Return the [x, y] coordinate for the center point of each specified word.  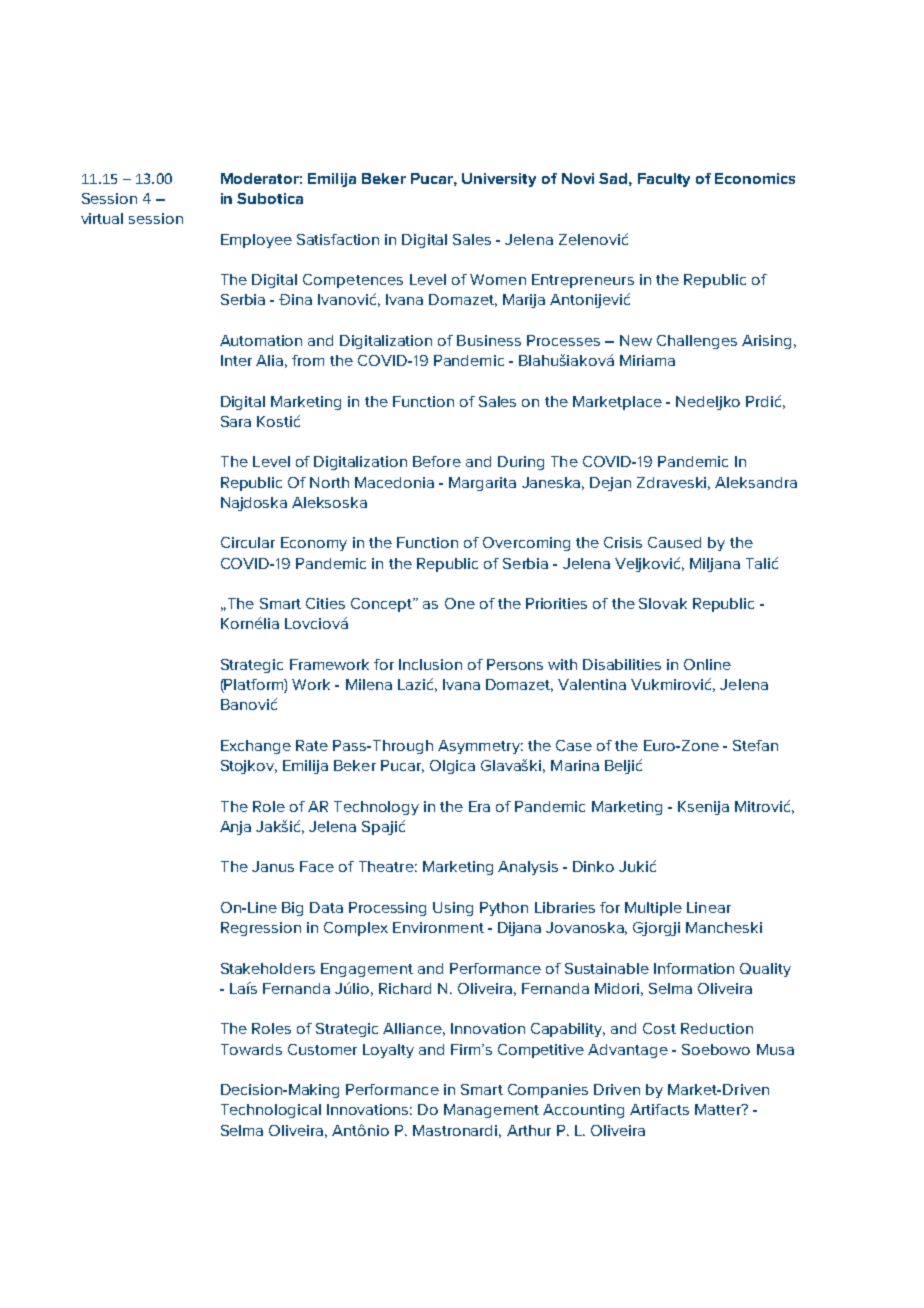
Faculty [664, 180]
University [499, 180]
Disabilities [622, 664]
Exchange [256, 747]
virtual [102, 218]
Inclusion [430, 664]
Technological [271, 1111]
